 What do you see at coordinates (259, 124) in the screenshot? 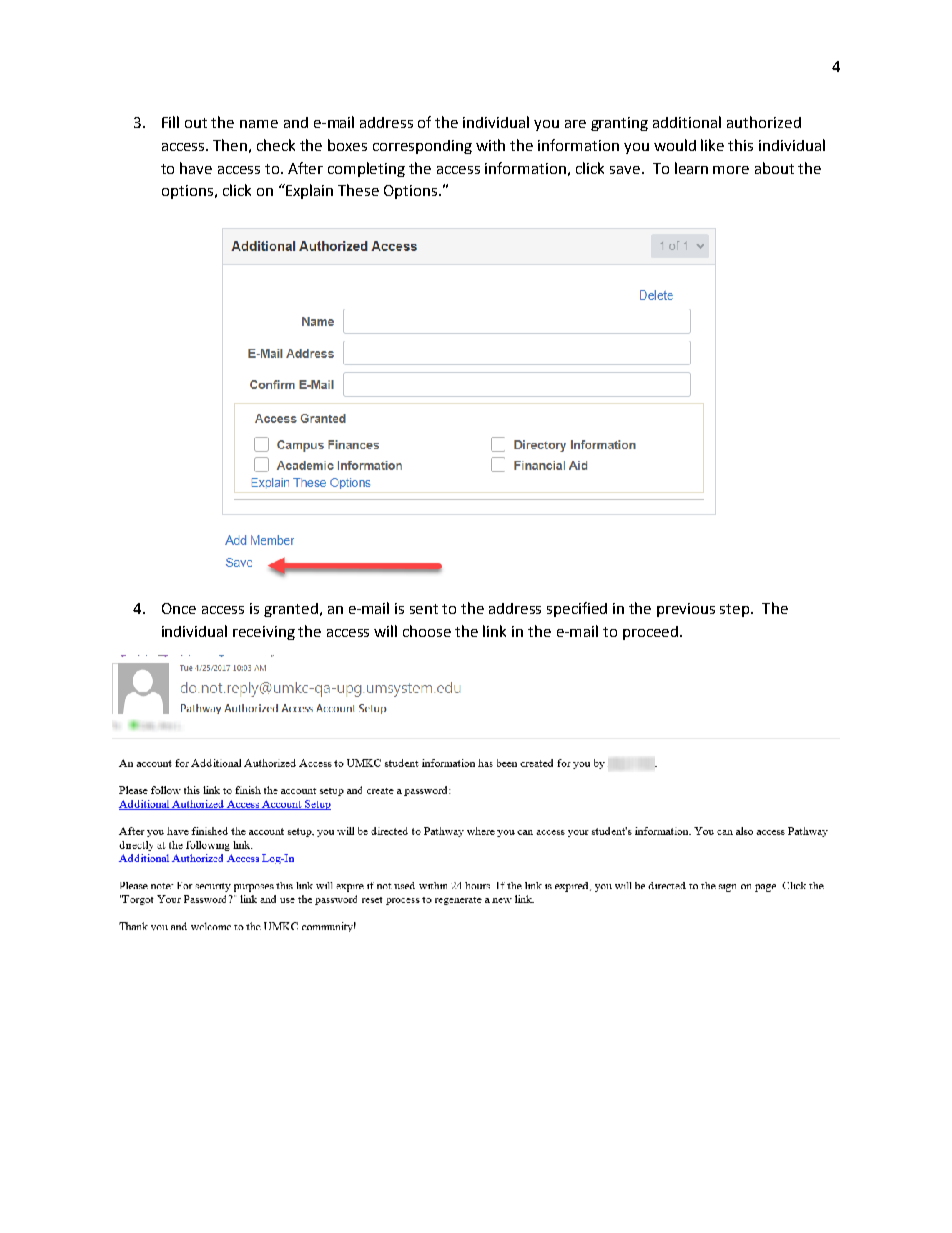
I see `name` at bounding box center [259, 124].
